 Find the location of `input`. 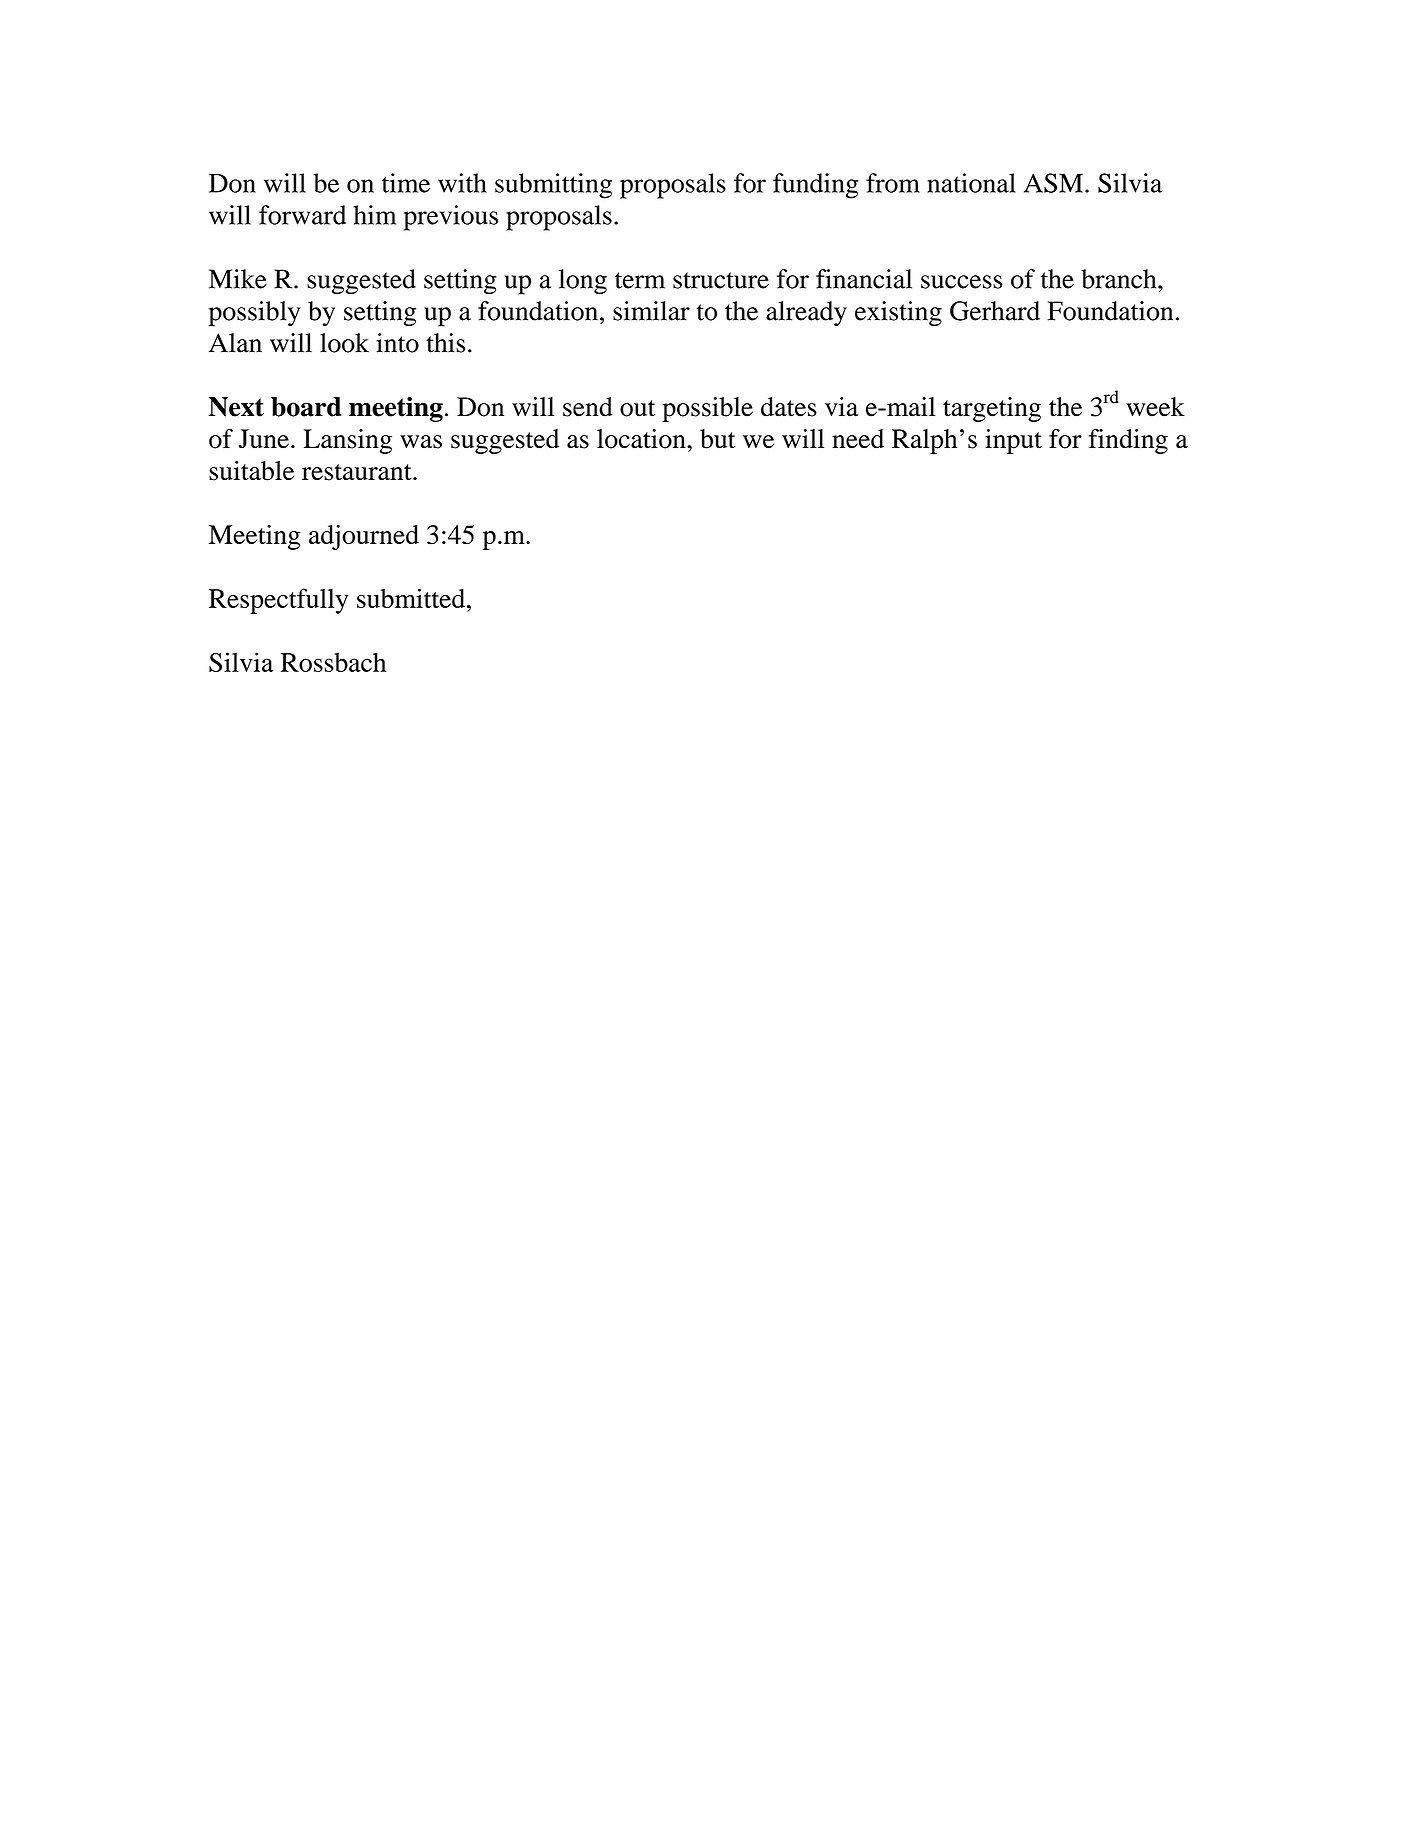

input is located at coordinates (1013, 441).
